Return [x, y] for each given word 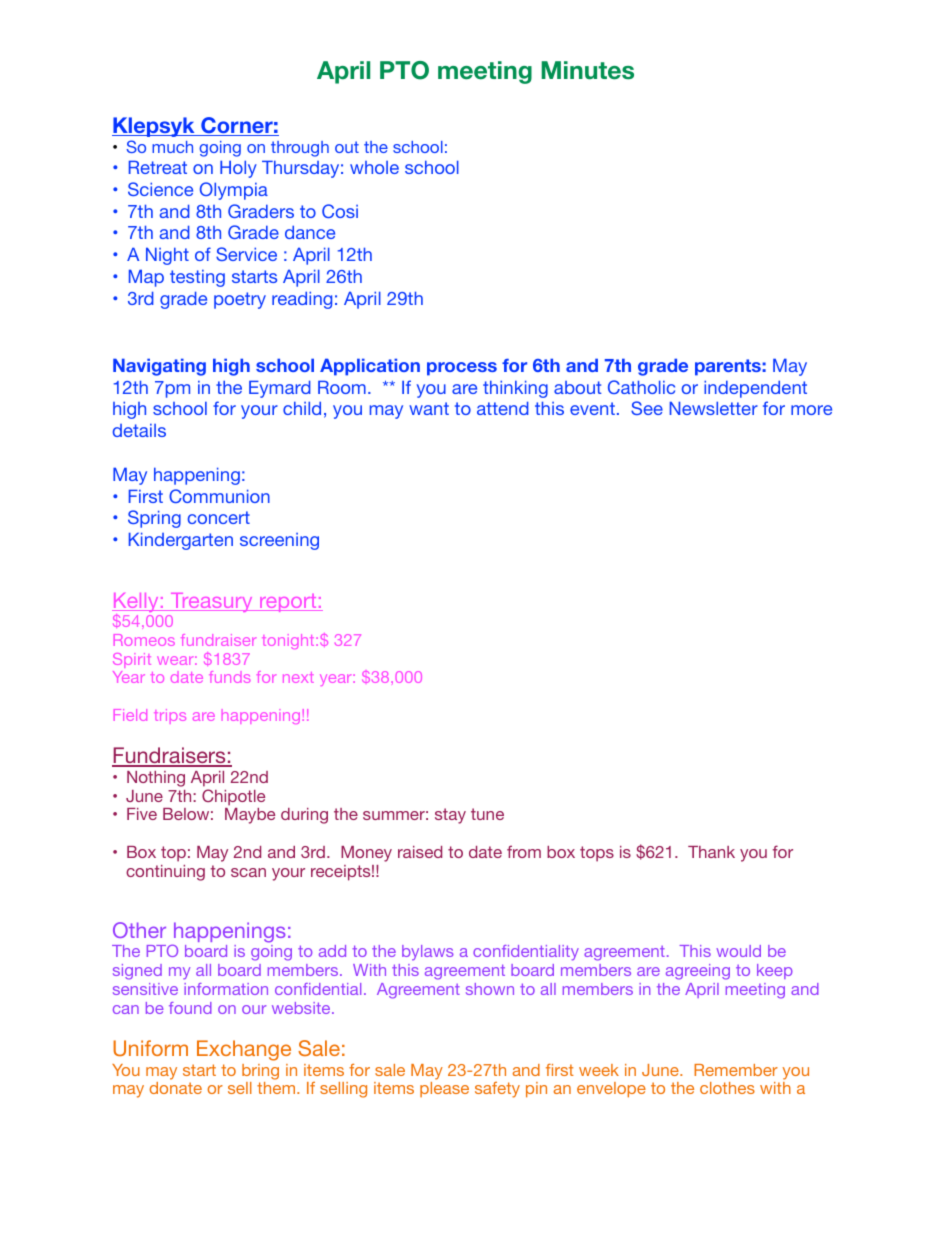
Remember [736, 1070]
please [444, 1089]
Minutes [587, 70]
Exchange [244, 1050]
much [172, 147]
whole [374, 167]
